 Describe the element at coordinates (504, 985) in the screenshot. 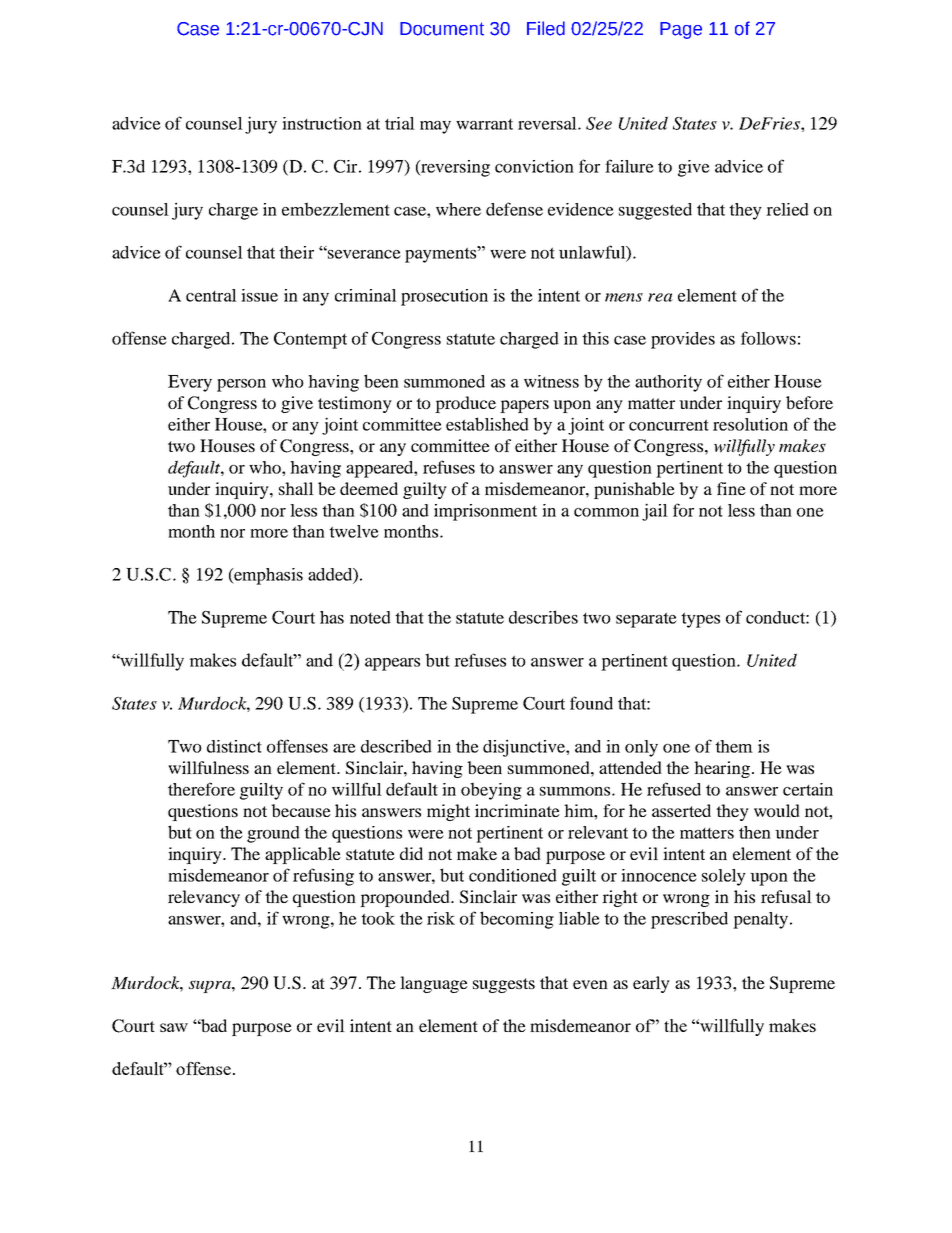

I see `suggests` at that location.
